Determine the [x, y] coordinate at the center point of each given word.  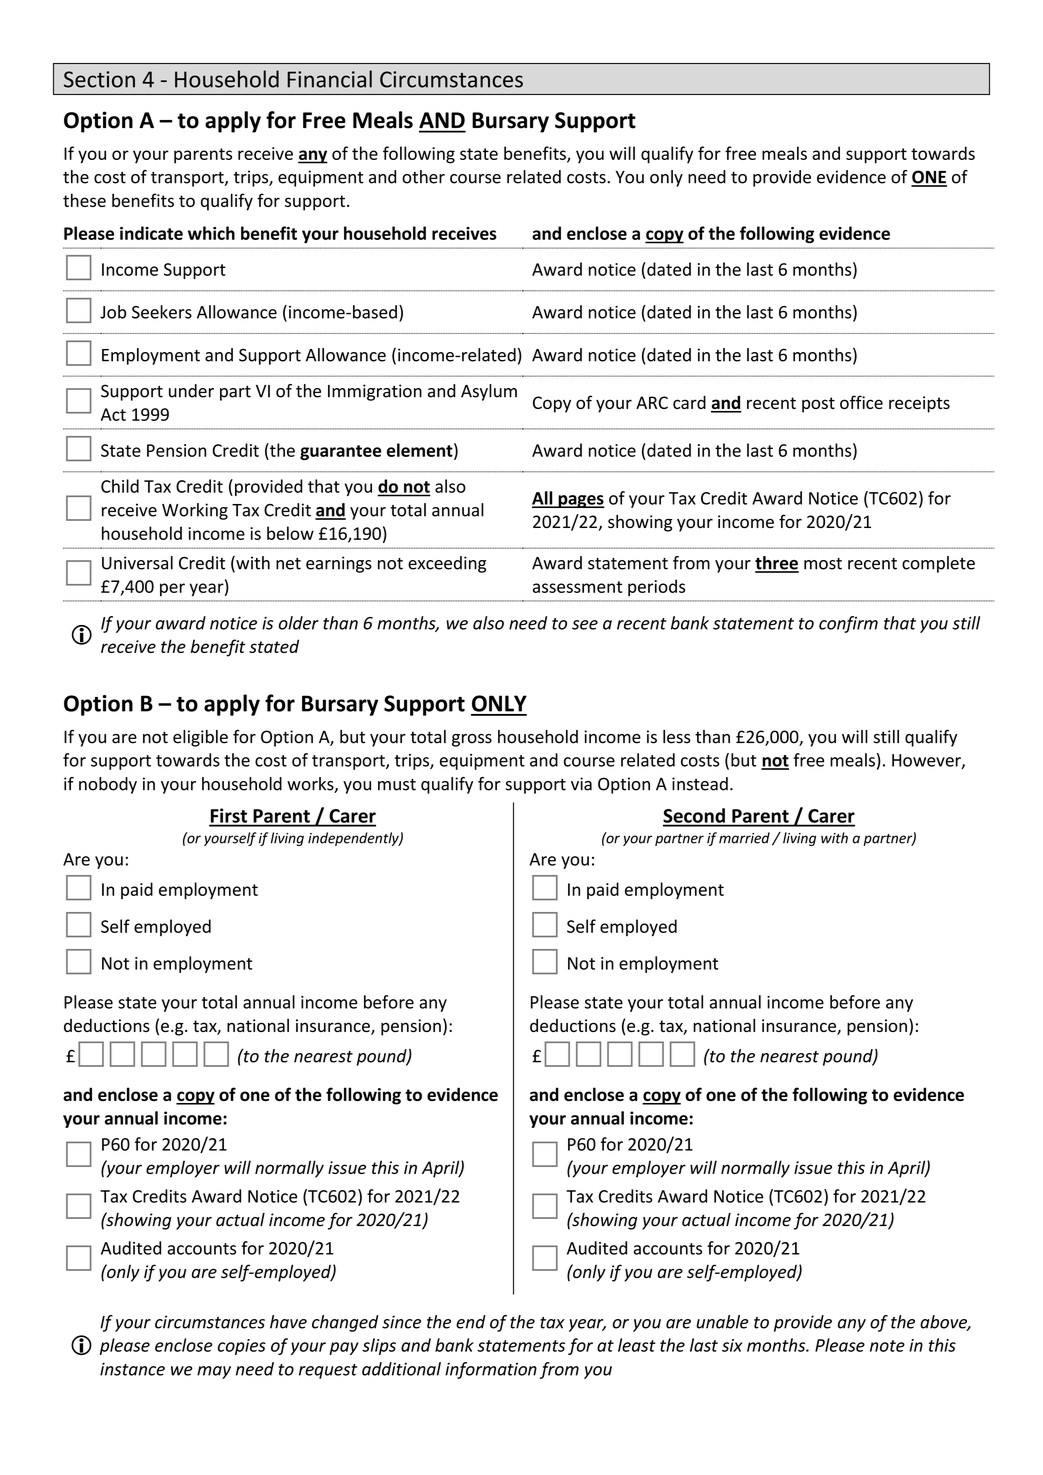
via [581, 784]
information [491, 1370]
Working [195, 511]
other [423, 177]
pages [580, 501]
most [823, 564]
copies [242, 1347]
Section [99, 79]
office [861, 402]
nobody [108, 785]
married [744, 838]
